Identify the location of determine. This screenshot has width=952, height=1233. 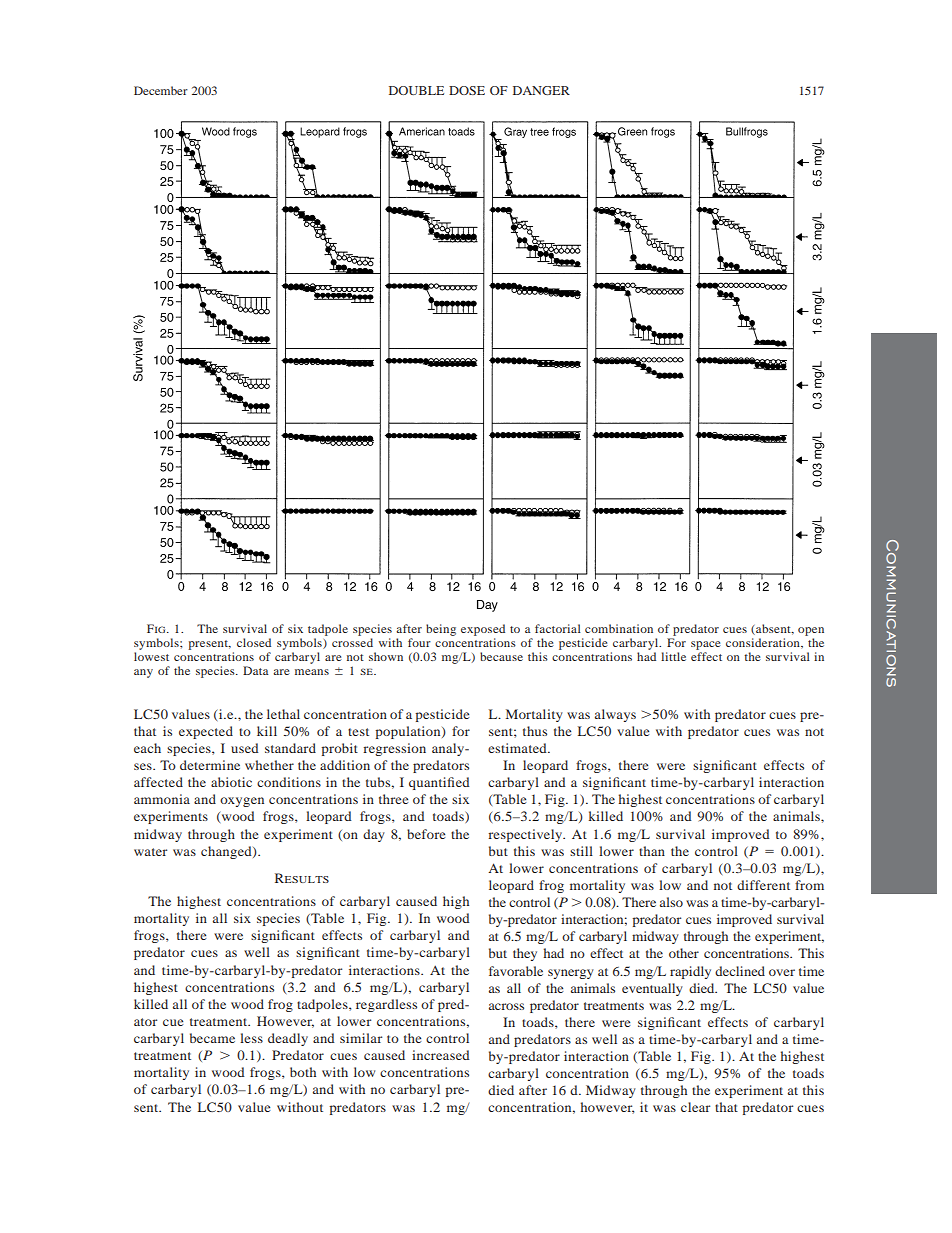
(210, 765).
